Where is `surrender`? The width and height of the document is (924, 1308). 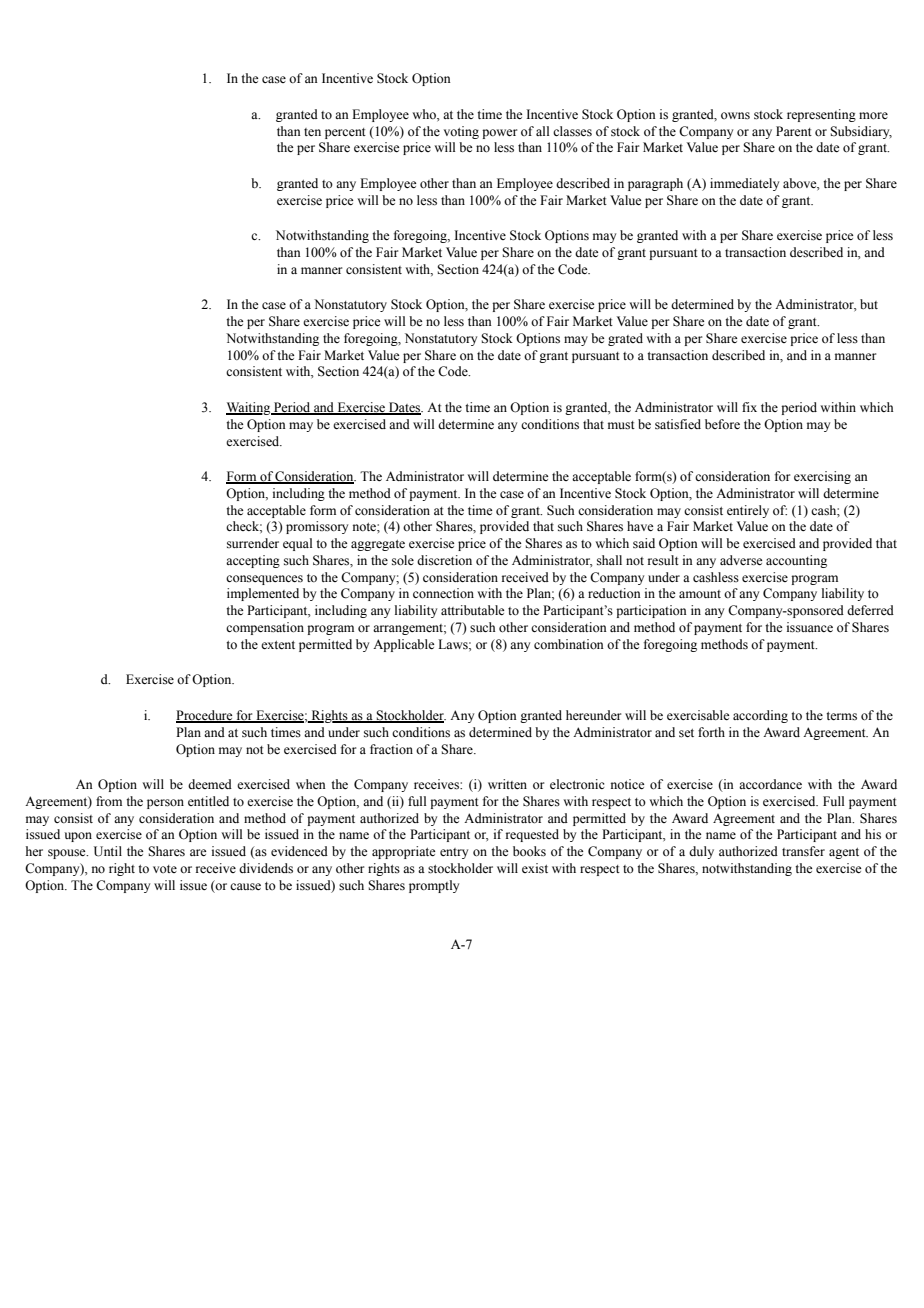 surrender is located at coordinates (253, 543).
